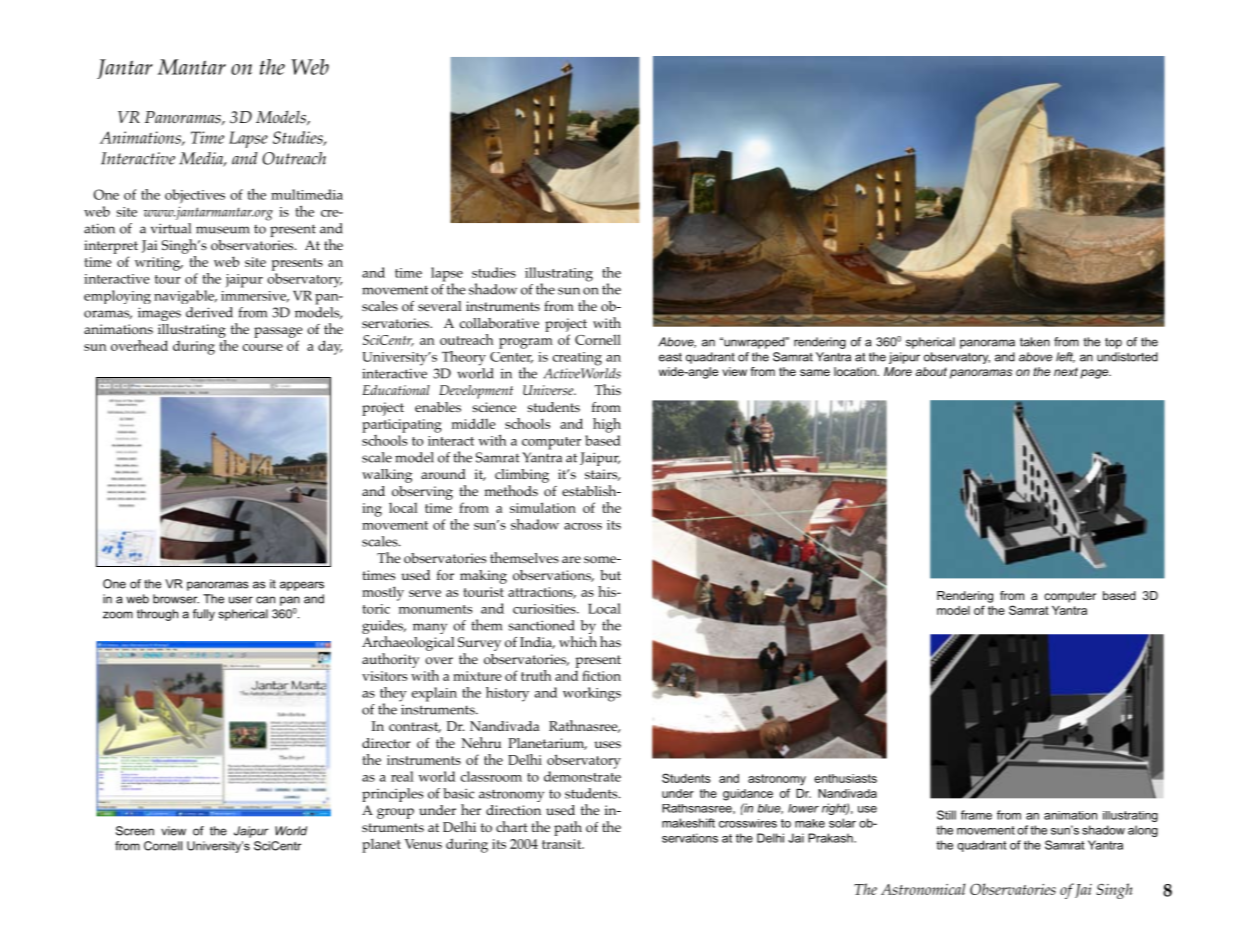  I want to click on museum, so click(223, 230).
